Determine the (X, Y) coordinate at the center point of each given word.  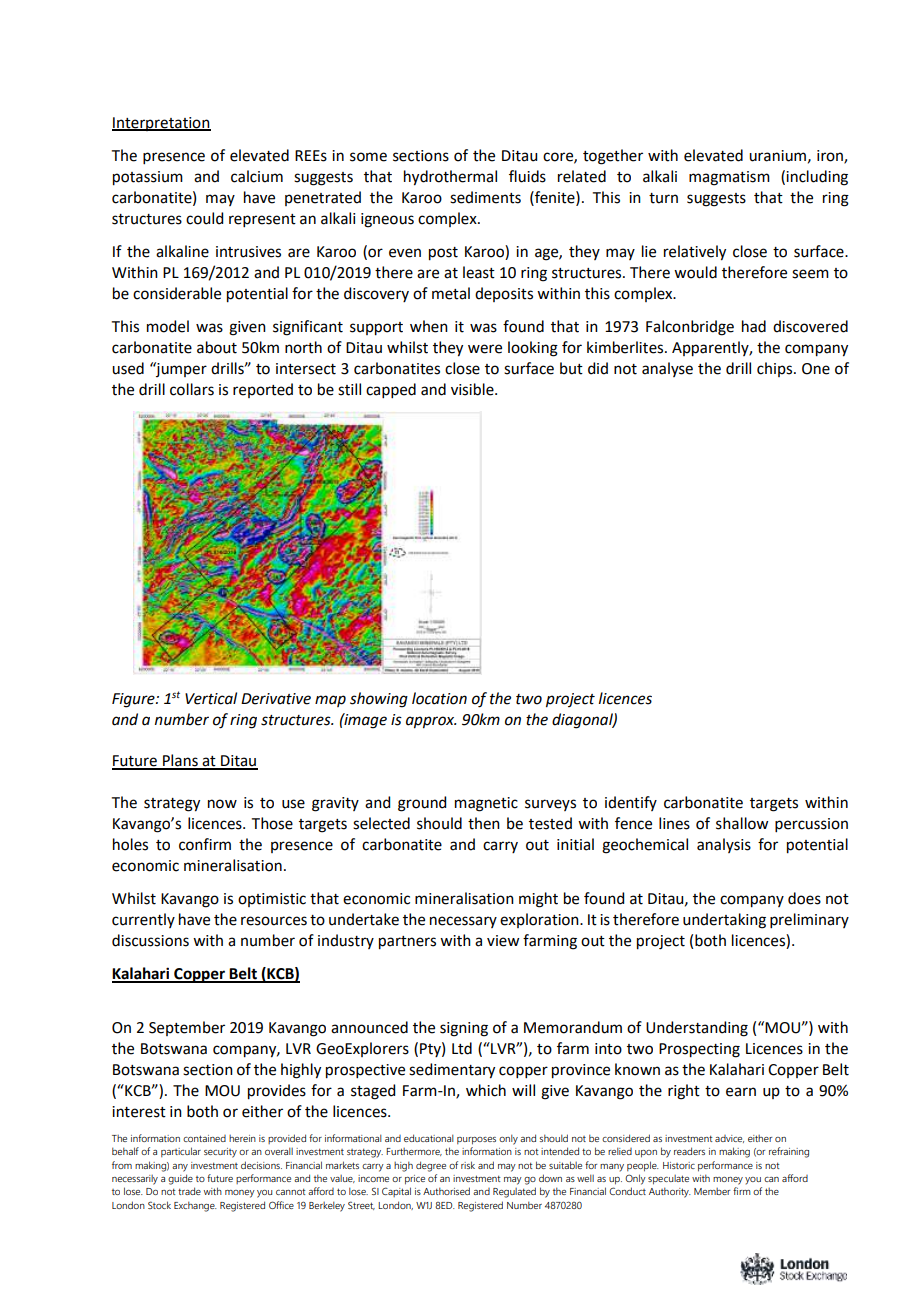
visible (473, 389)
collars (192, 389)
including (817, 178)
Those (272, 823)
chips (776, 369)
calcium (257, 176)
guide (180, 1179)
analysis (724, 845)
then (484, 823)
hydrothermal (450, 178)
